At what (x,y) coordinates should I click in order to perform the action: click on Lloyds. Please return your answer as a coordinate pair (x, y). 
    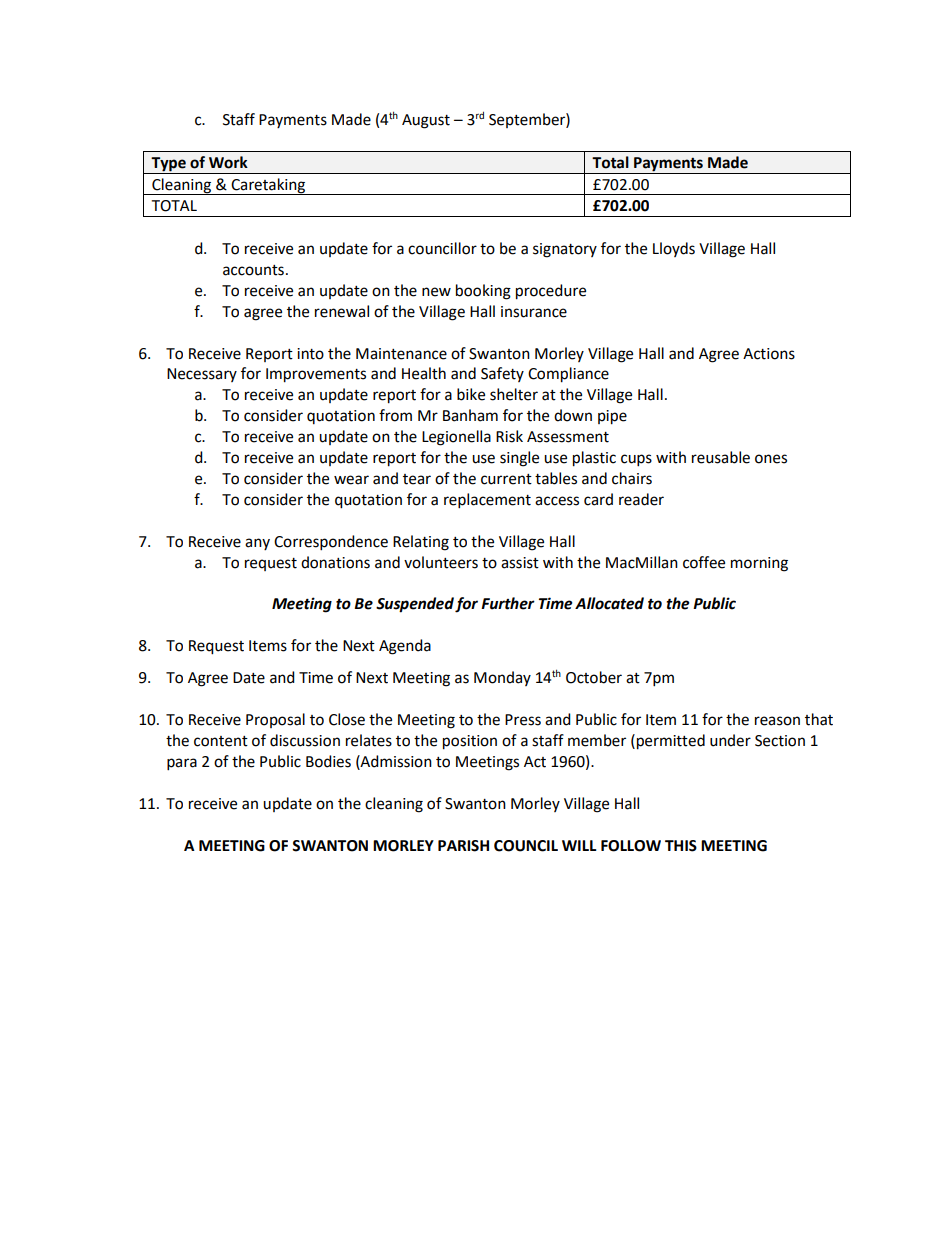
    Looking at the image, I should click on (674, 249).
